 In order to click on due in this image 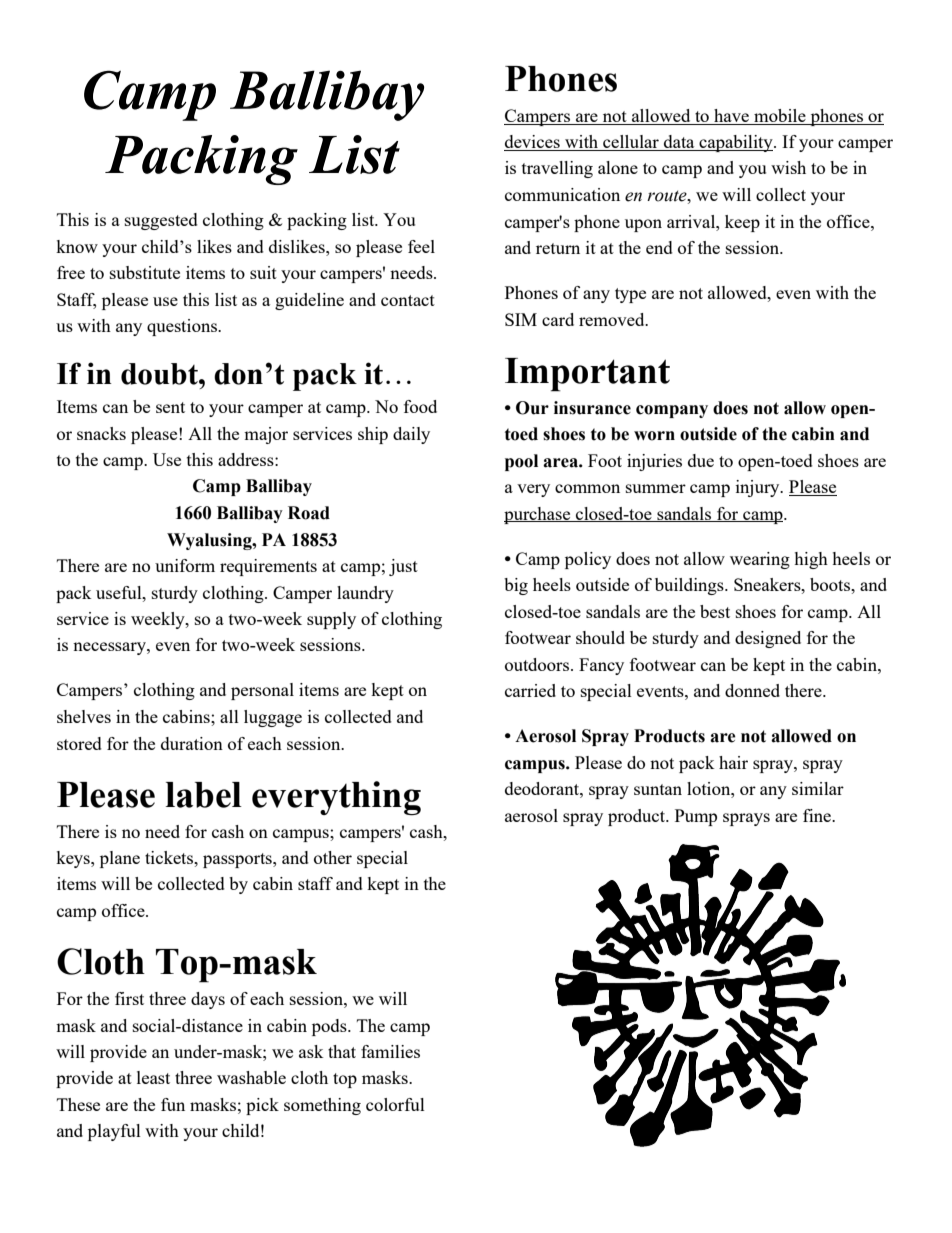, I will do `click(701, 460)`.
